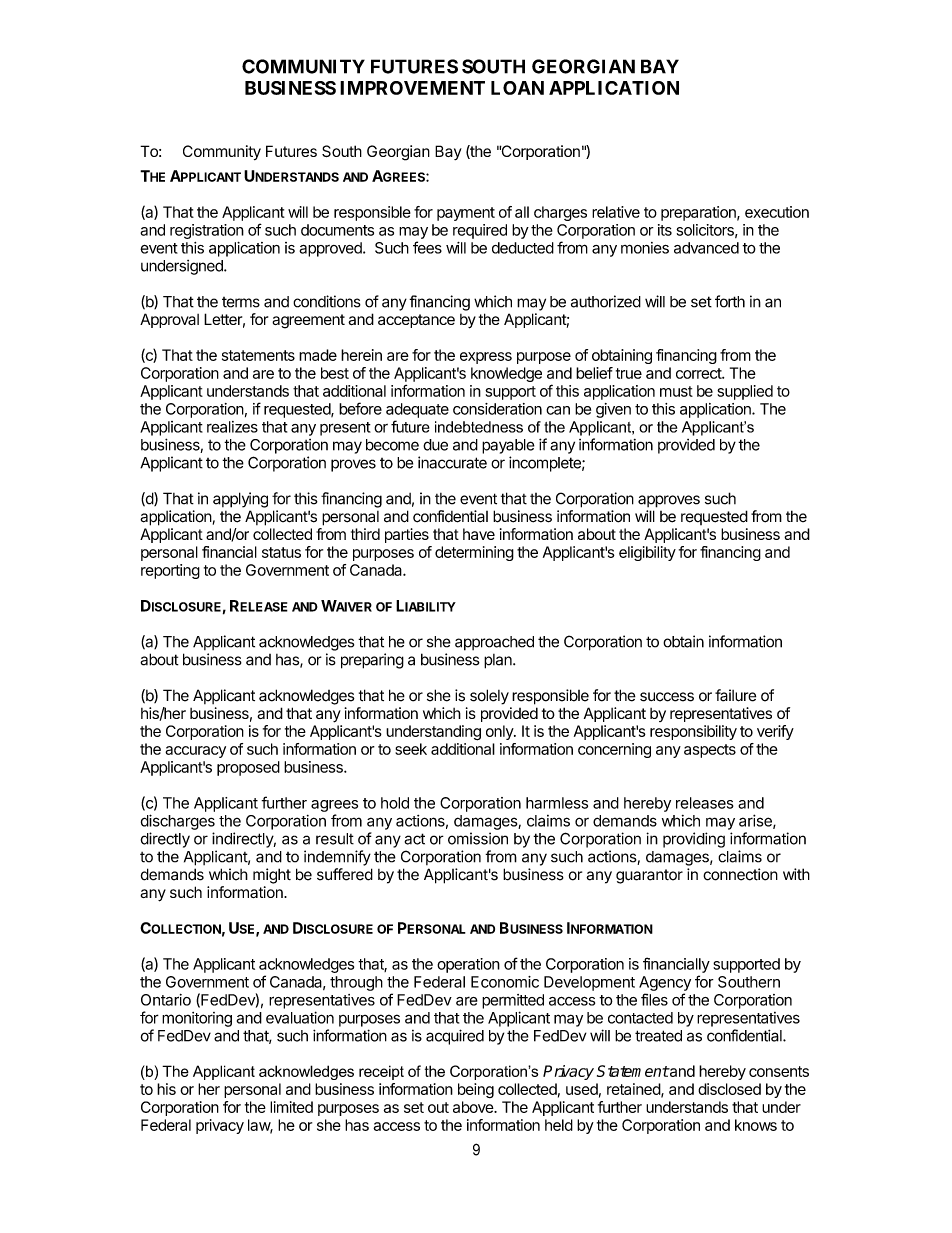 The width and height of the document is (952, 1233). What do you see at coordinates (281, 552) in the document?
I see `status` at bounding box center [281, 552].
